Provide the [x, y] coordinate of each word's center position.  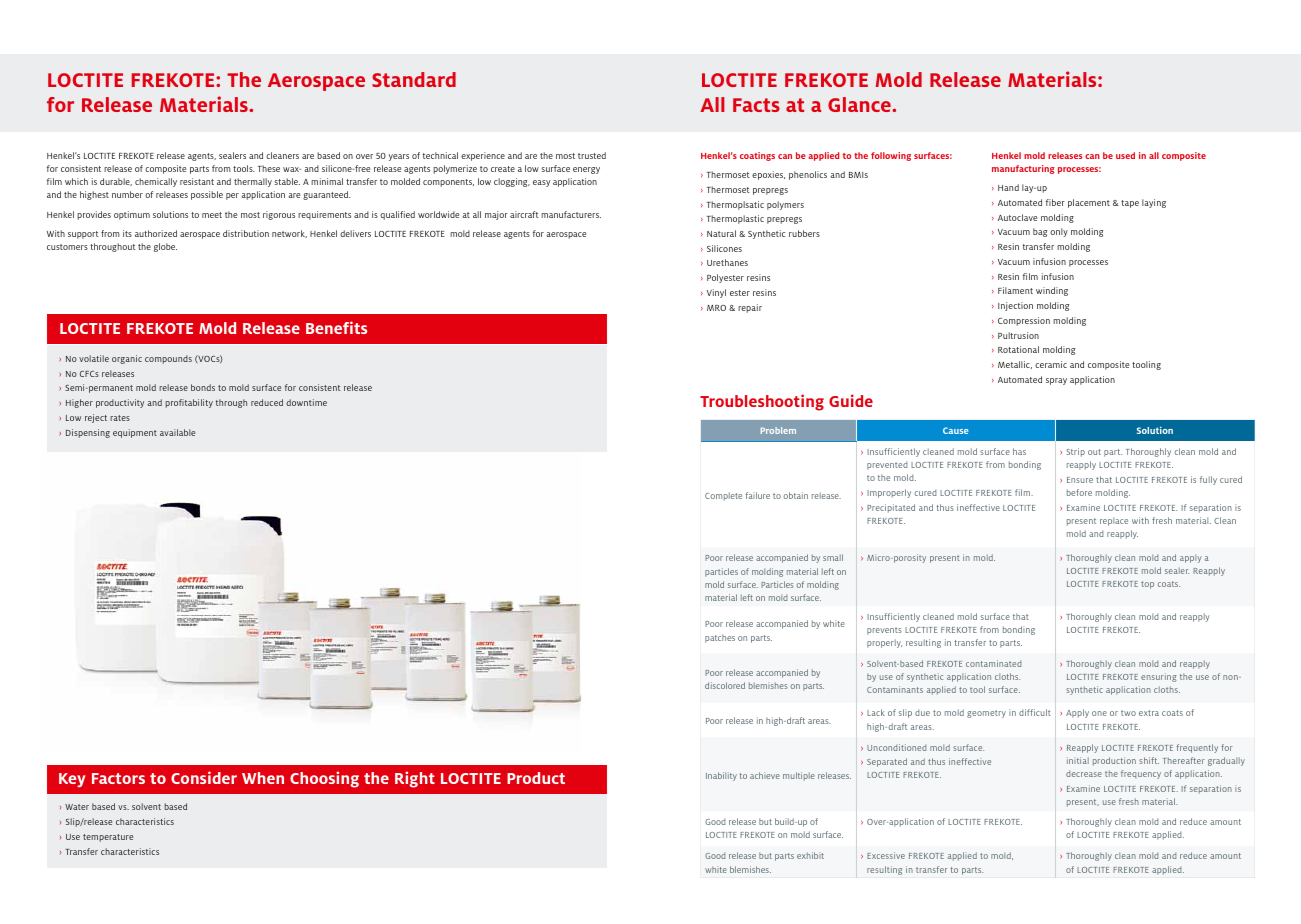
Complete [723, 496]
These [269, 168]
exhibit [810, 855]
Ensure [1080, 480]
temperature [108, 838]
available [177, 432]
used [1125, 155]
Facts [756, 105]
